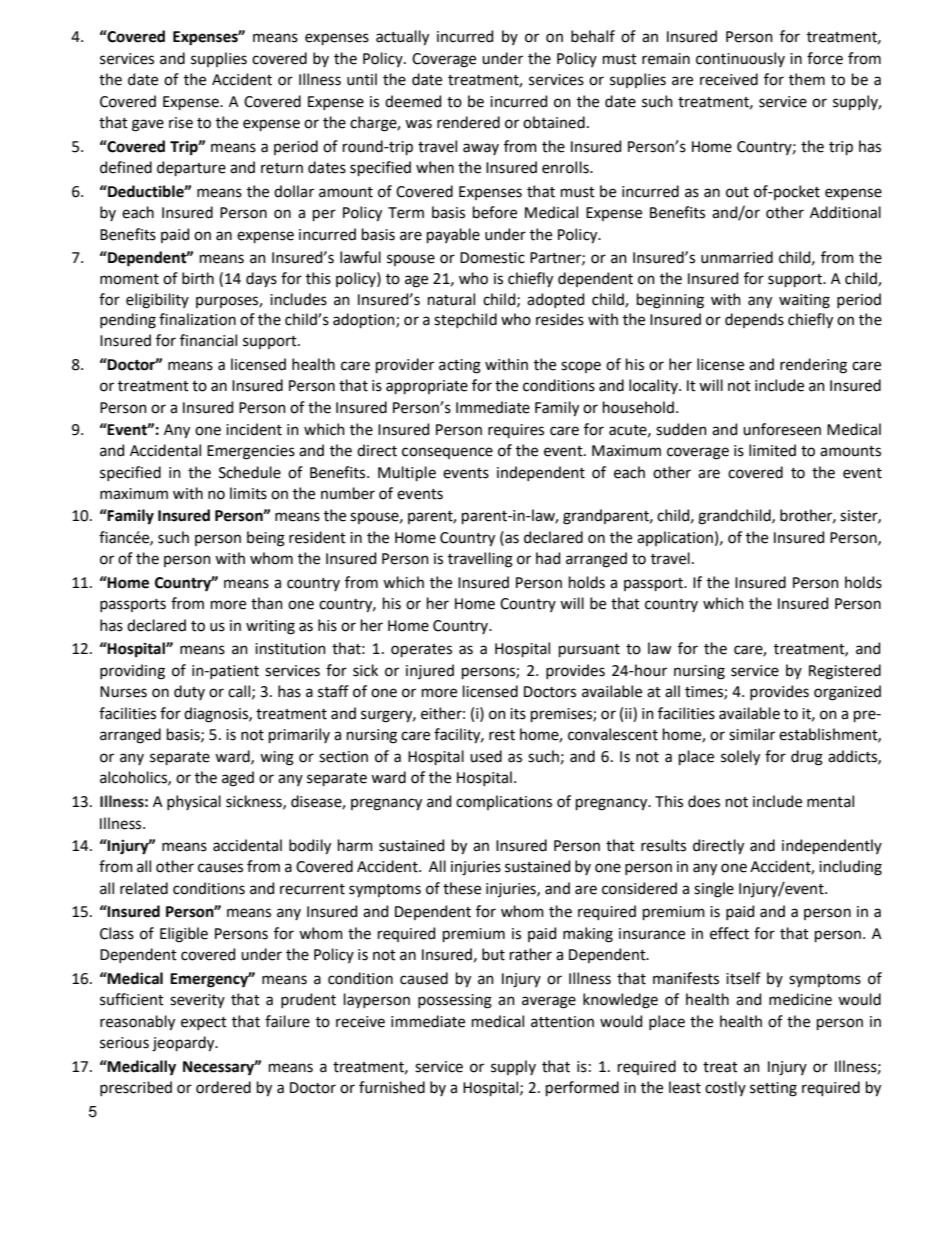 This image has width=952, height=1233. What do you see at coordinates (460, 366) in the image?
I see `acting` at bounding box center [460, 366].
